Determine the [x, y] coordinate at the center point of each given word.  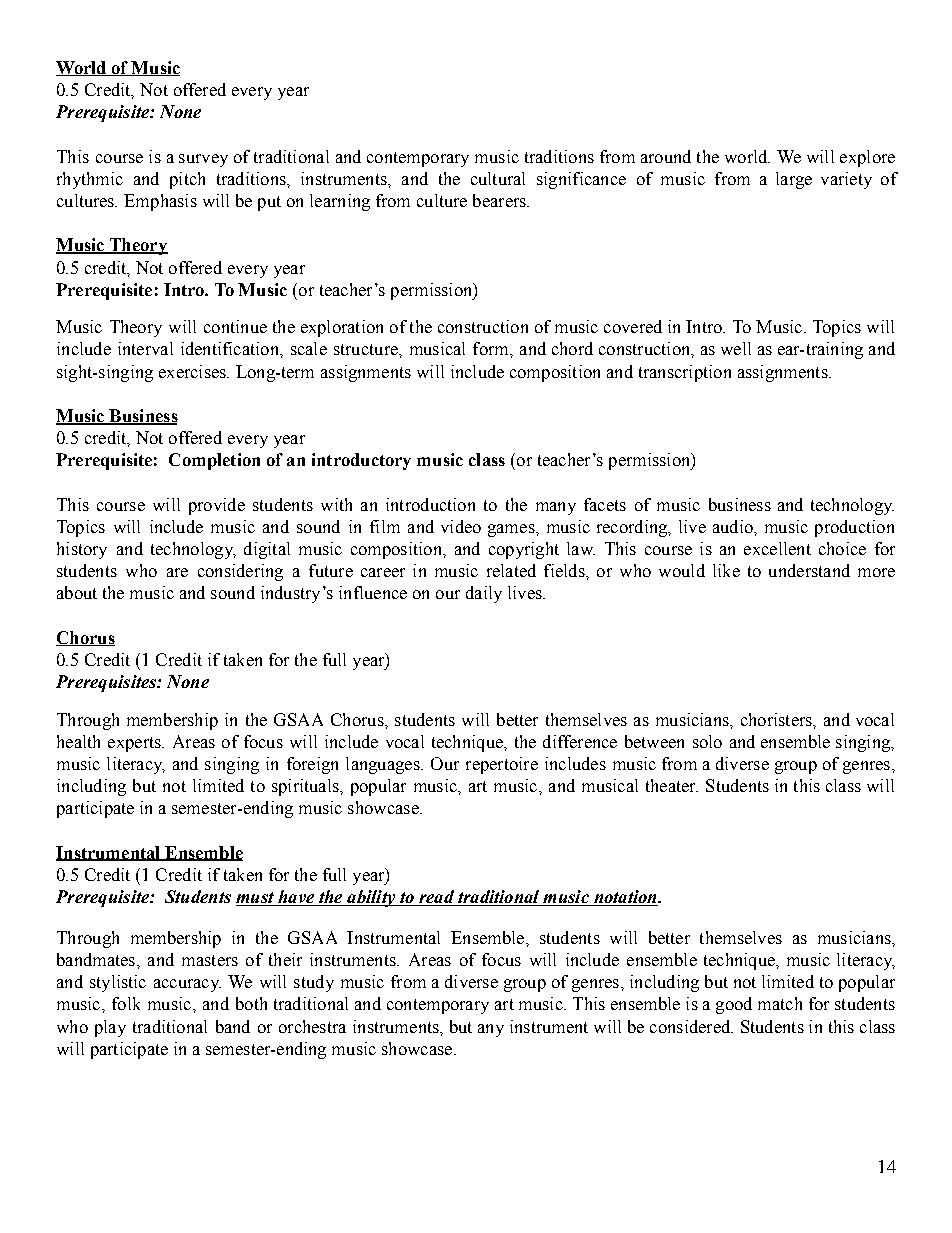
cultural [498, 178]
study [314, 983]
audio [734, 526]
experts [135, 744]
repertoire [502, 765]
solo [707, 741]
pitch [187, 180]
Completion [214, 461]
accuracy [187, 985]
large [794, 180]
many [556, 508]
